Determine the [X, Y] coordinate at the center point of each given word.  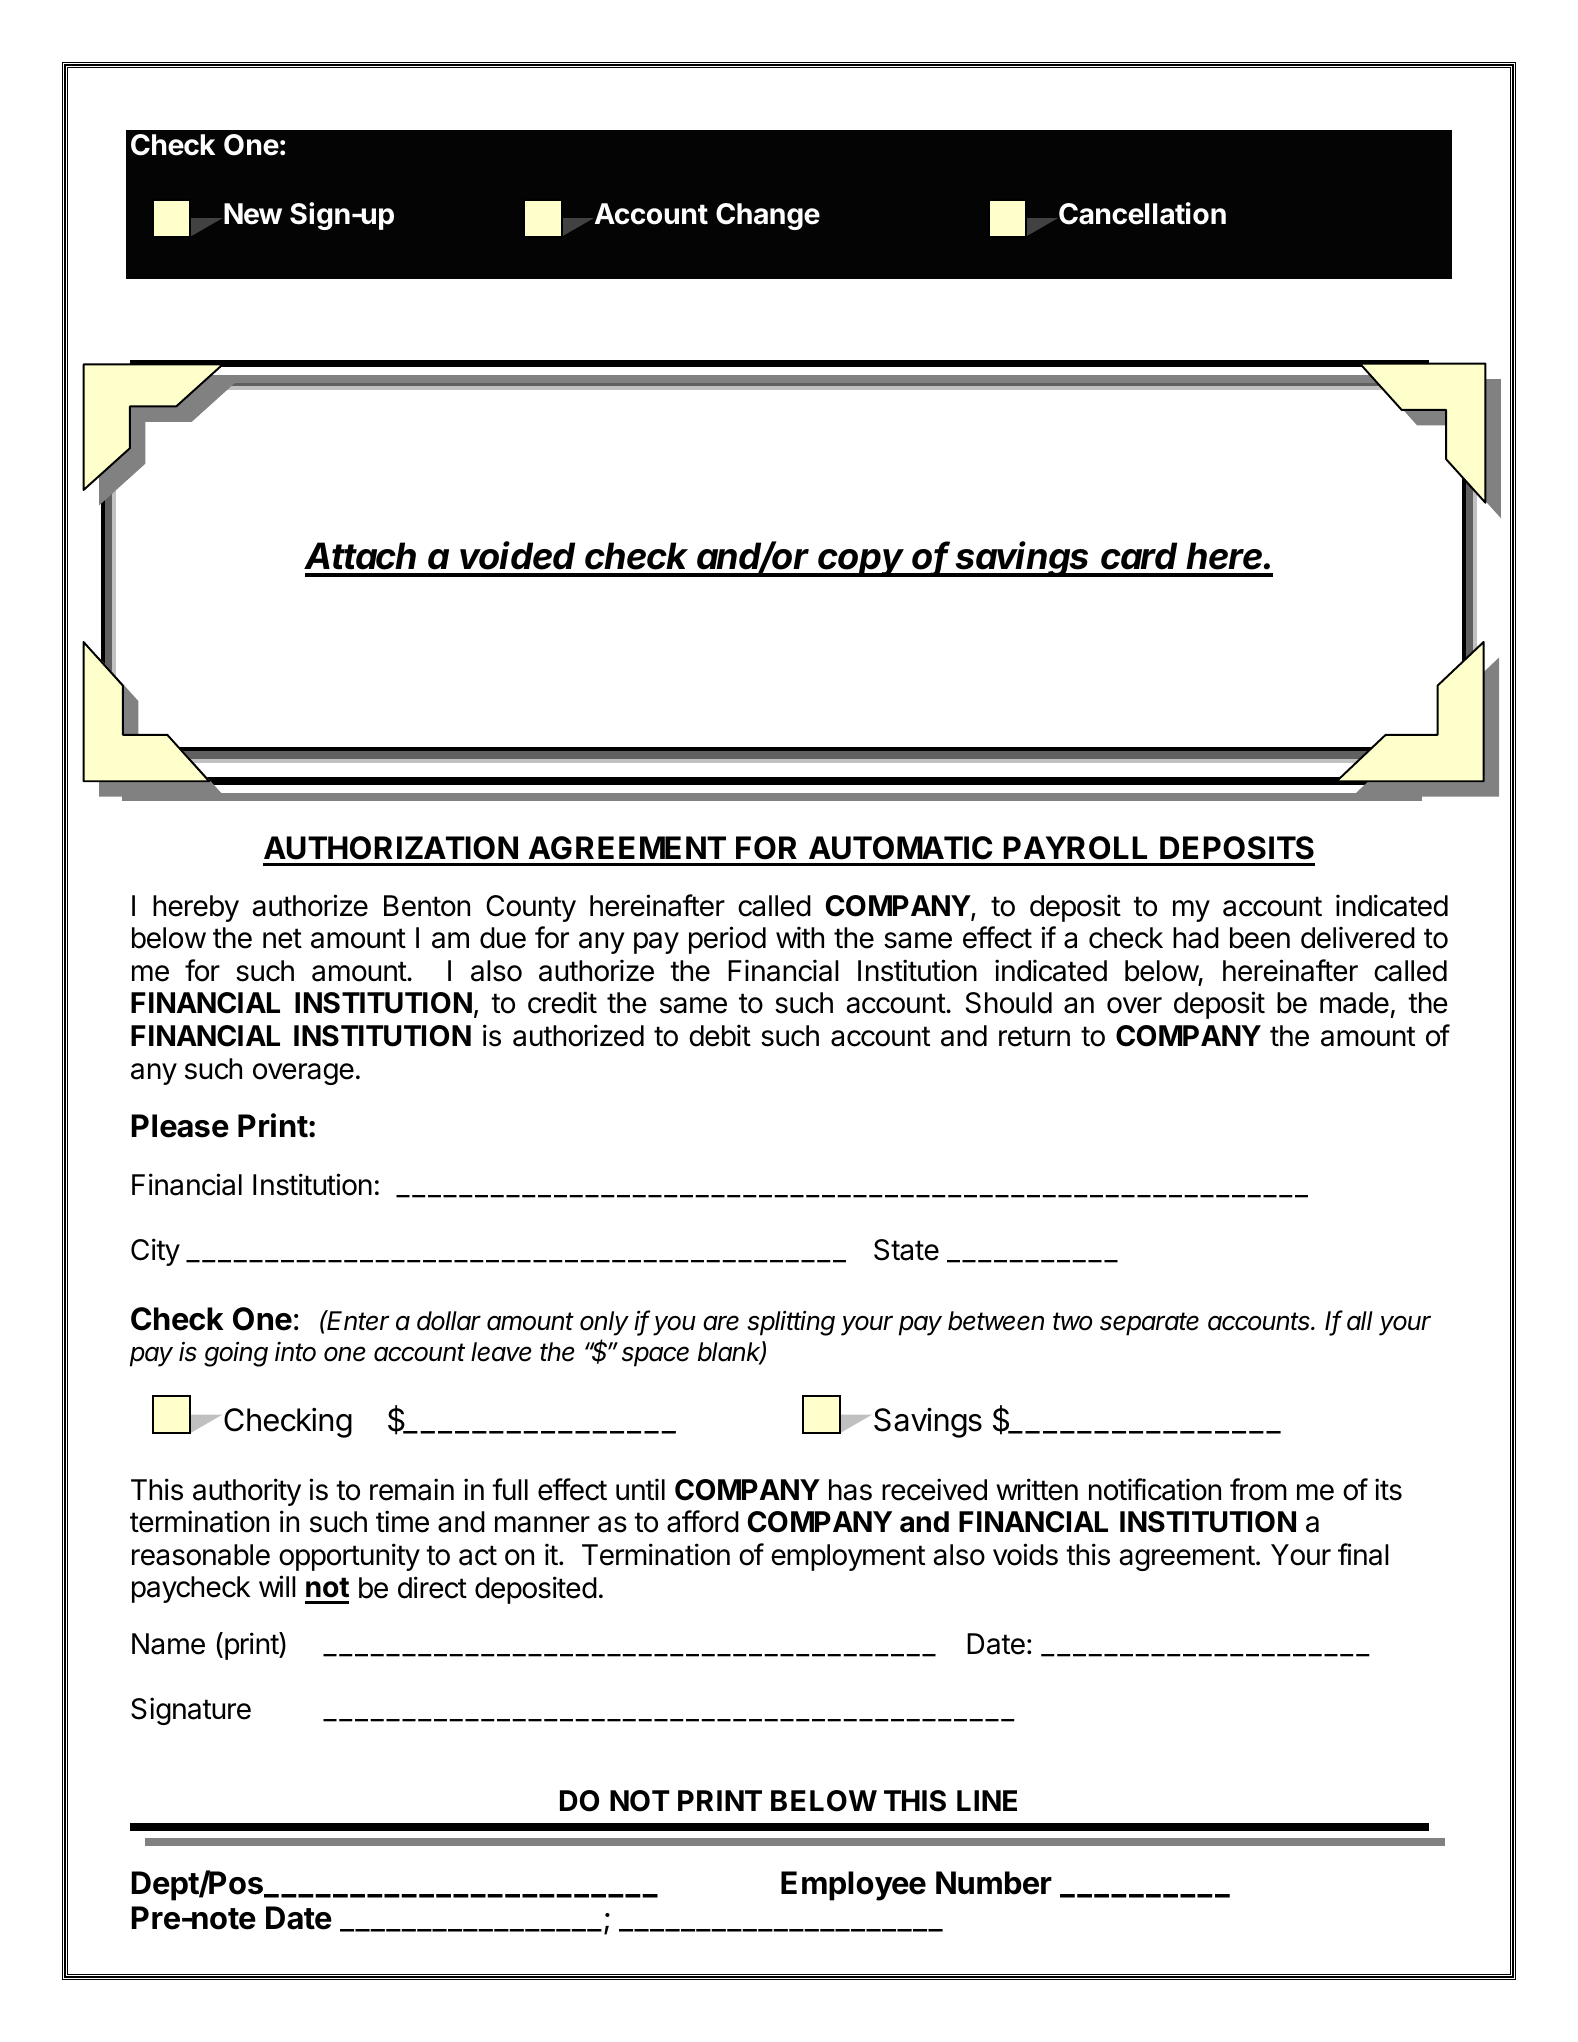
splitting [791, 1323]
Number [994, 1883]
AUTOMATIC [900, 848]
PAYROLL [1075, 848]
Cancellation [1142, 213]
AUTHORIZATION [391, 848]
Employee [853, 1886]
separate [1149, 1324]
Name [168, 1644]
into [295, 1351]
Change [768, 216]
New [253, 214]
